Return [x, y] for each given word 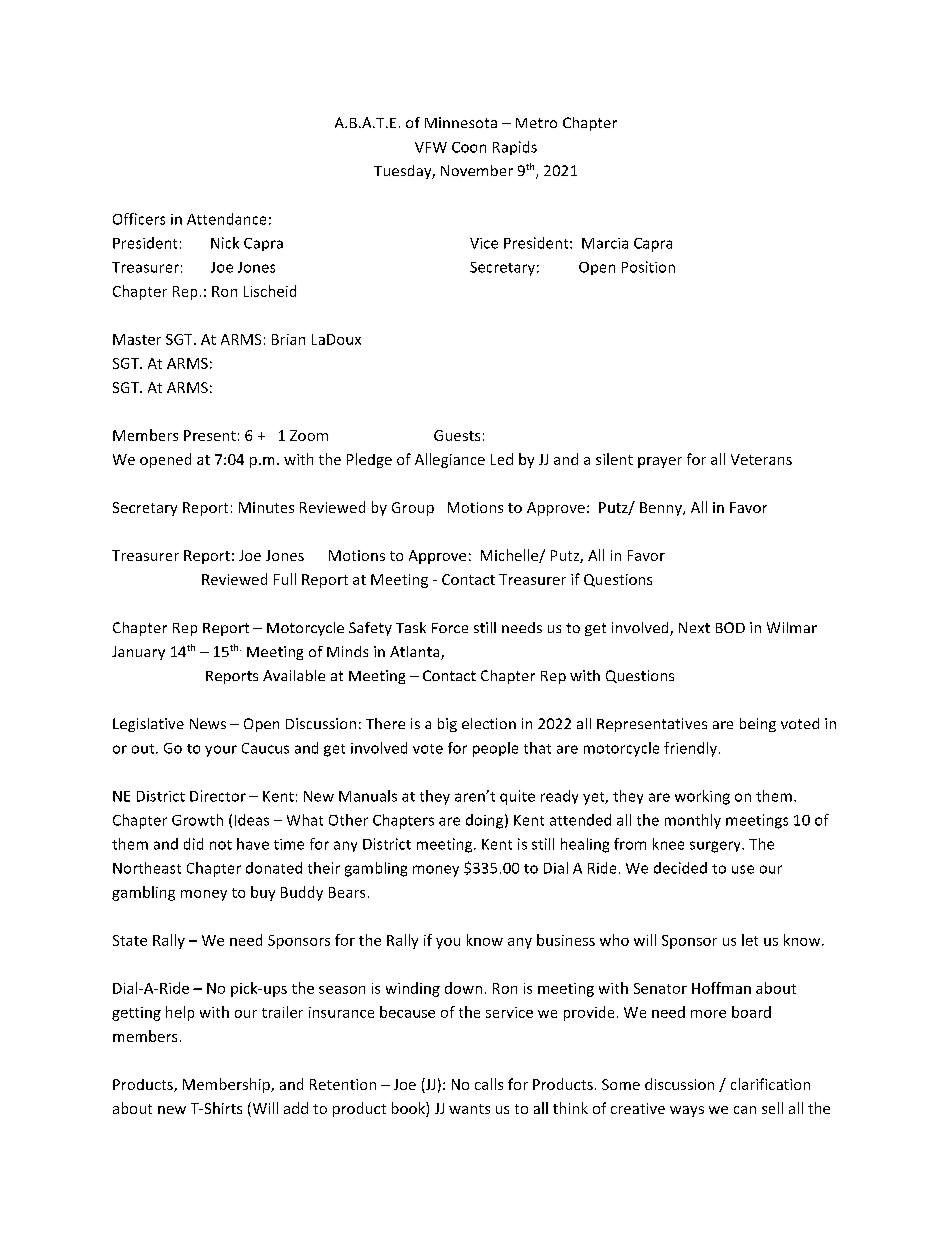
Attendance [226, 219]
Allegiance [450, 460]
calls [489, 1084]
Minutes [266, 507]
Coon [469, 147]
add [296, 1108]
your [221, 751]
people [495, 749]
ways [687, 1111]
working [702, 797]
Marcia [605, 243]
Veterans [761, 459]
